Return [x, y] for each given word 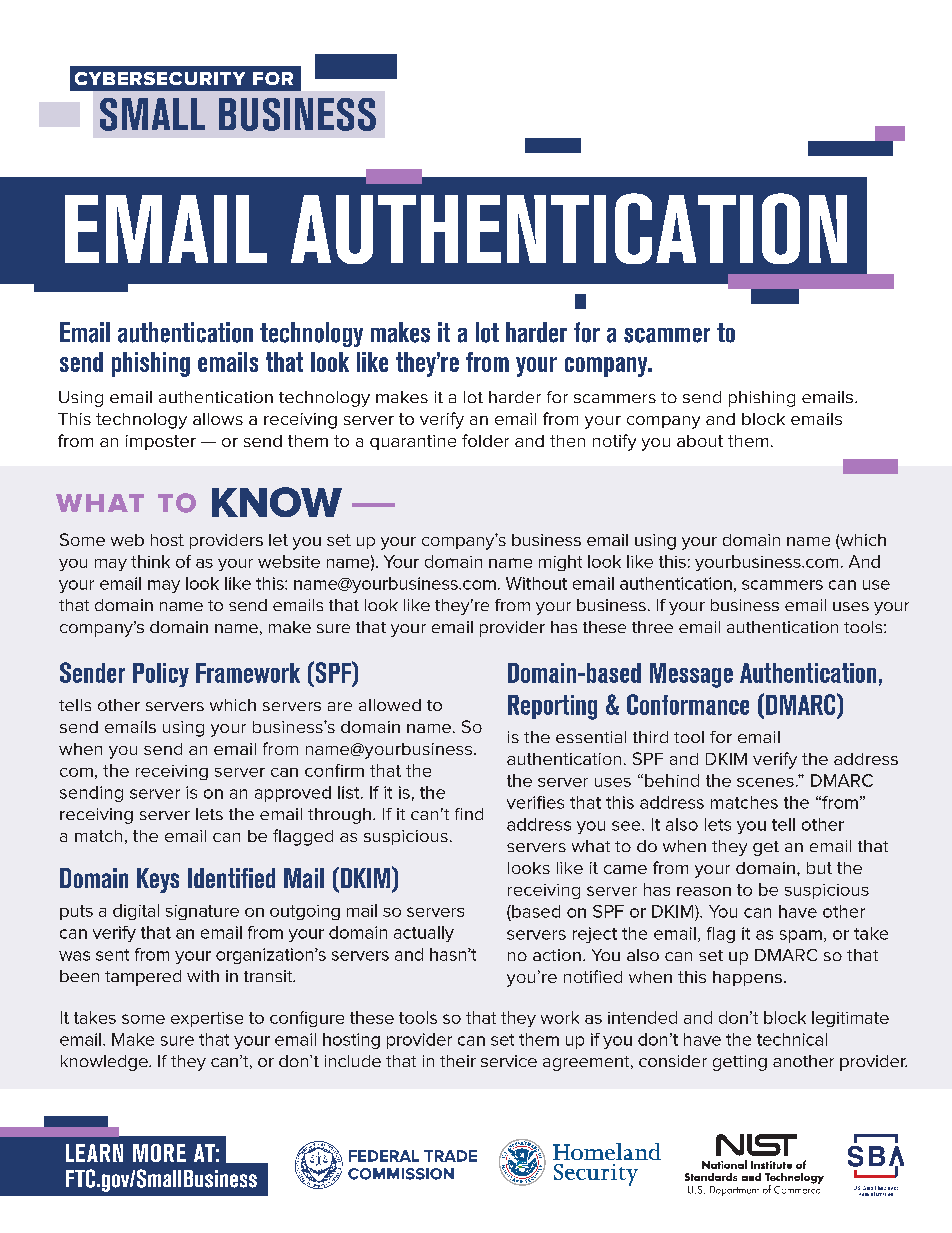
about [700, 441]
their [458, 1061]
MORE [159, 1153]
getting [740, 1063]
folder [485, 440]
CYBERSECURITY [160, 78]
